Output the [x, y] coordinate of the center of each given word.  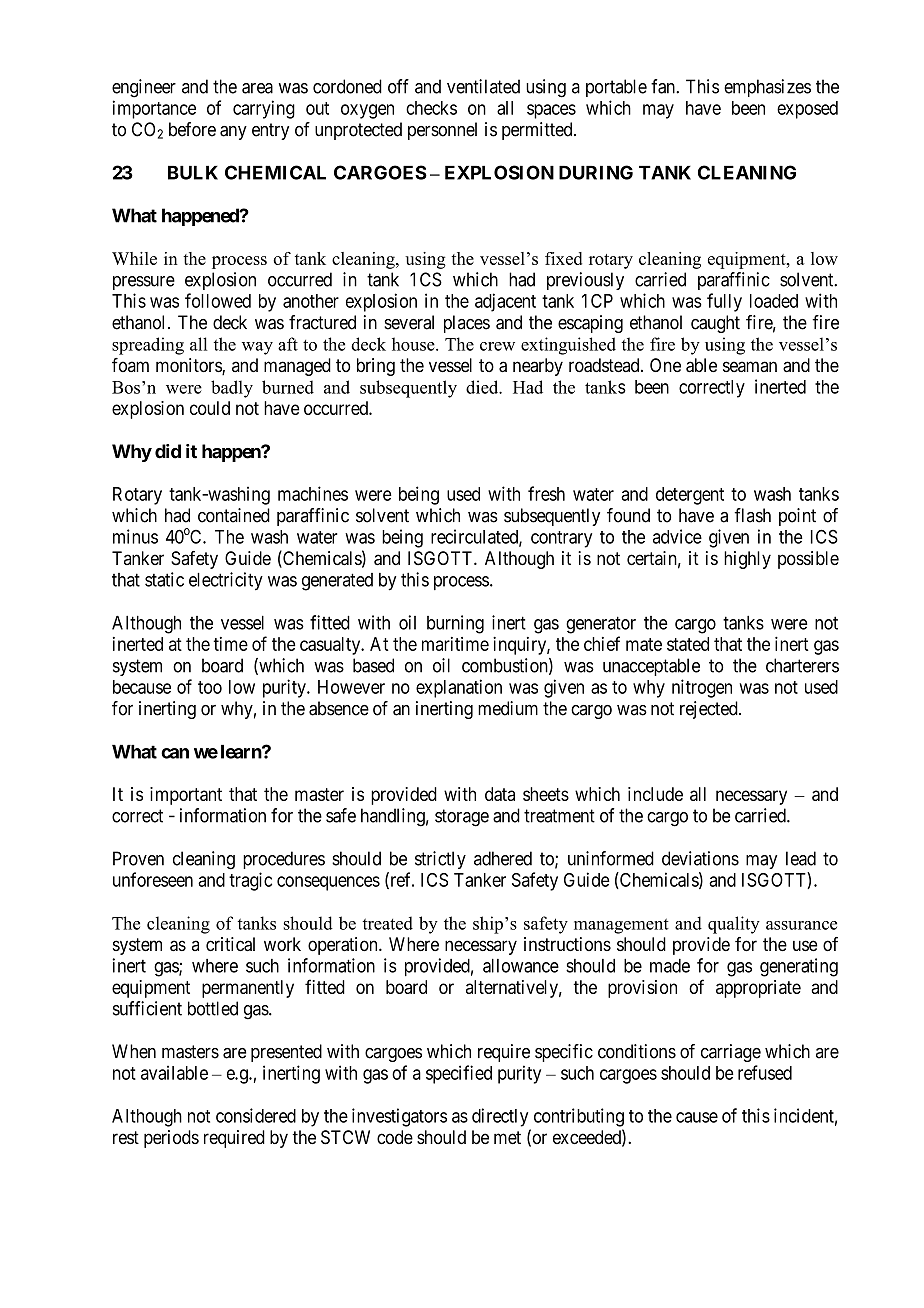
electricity [226, 581]
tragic [250, 881]
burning [455, 624]
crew [497, 346]
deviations [700, 858]
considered [256, 1115]
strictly [440, 860]
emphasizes [767, 88]
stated [688, 644]
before [192, 129]
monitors [189, 366]
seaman [750, 366]
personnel [442, 131]
